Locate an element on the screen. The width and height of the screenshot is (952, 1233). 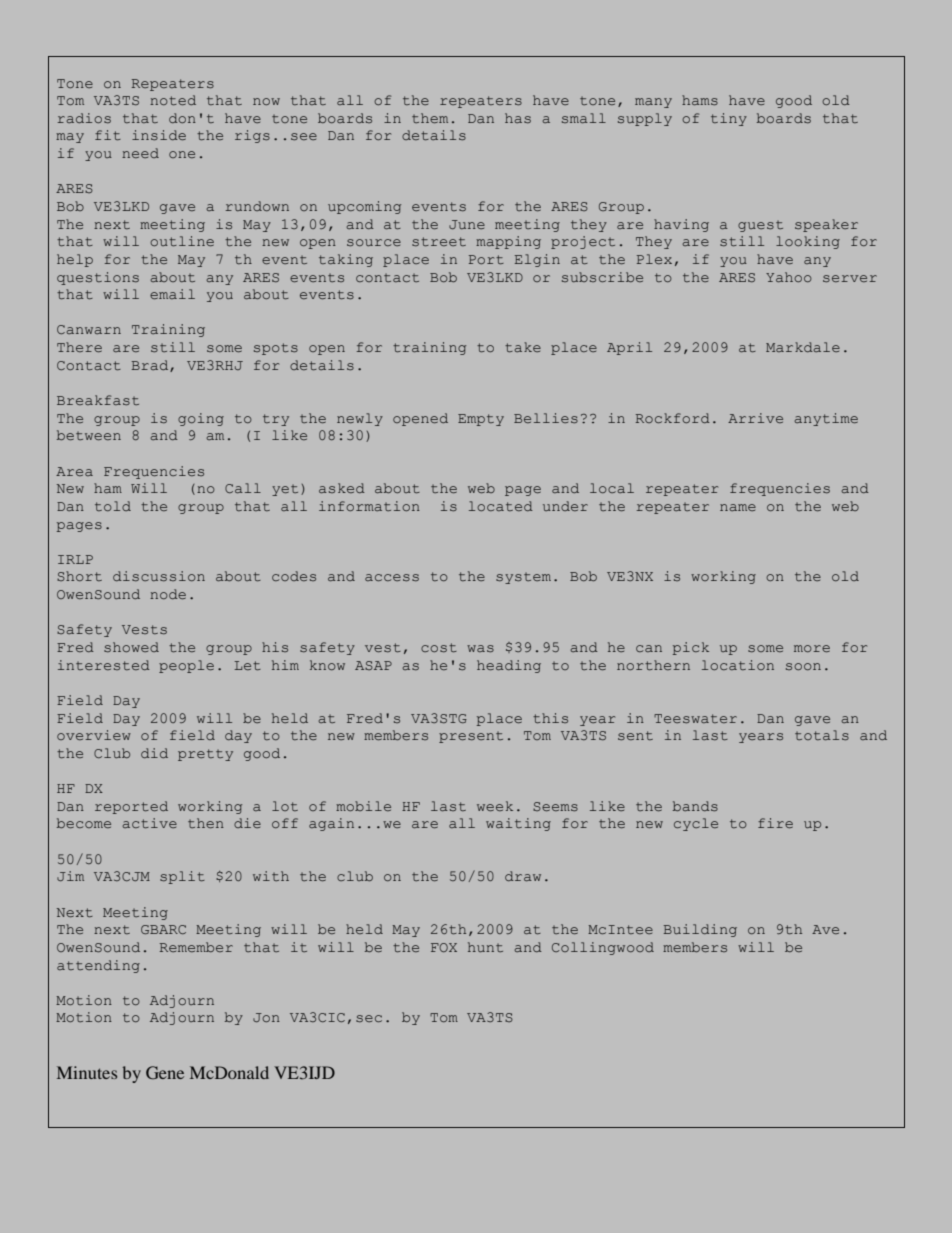
them is located at coordinates (430, 118).
